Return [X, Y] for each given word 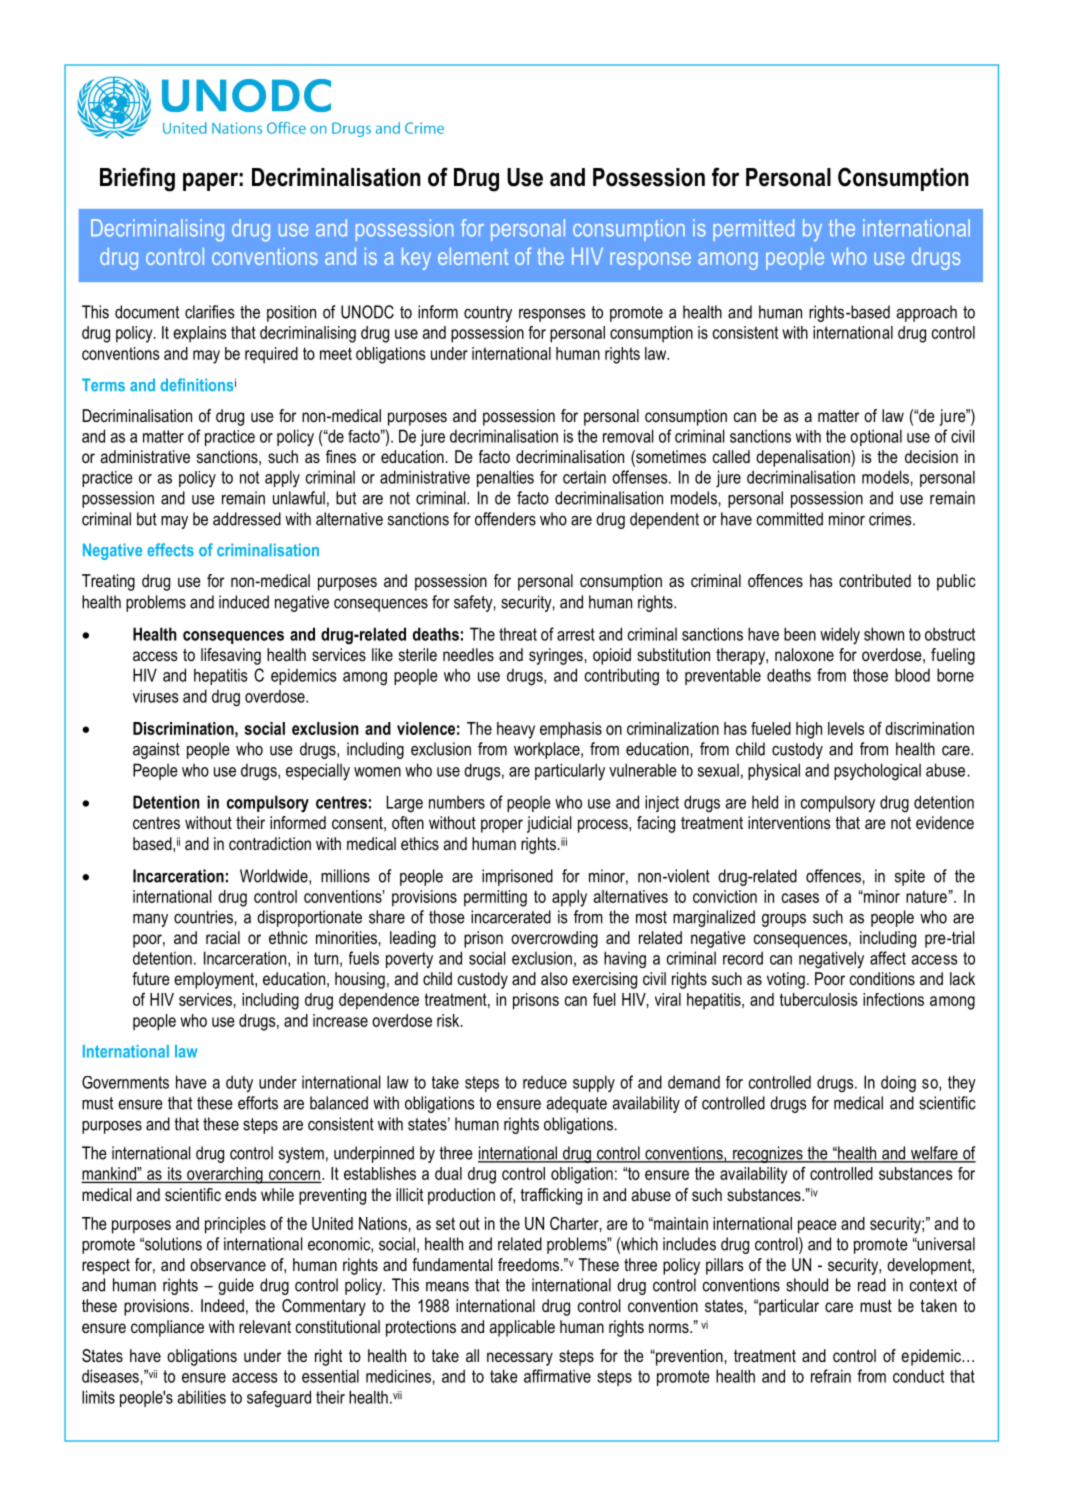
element [473, 256]
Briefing [137, 179]
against [156, 750]
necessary [520, 1359]
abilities [202, 1397]
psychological [877, 772]
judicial [549, 824]
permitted [753, 230]
